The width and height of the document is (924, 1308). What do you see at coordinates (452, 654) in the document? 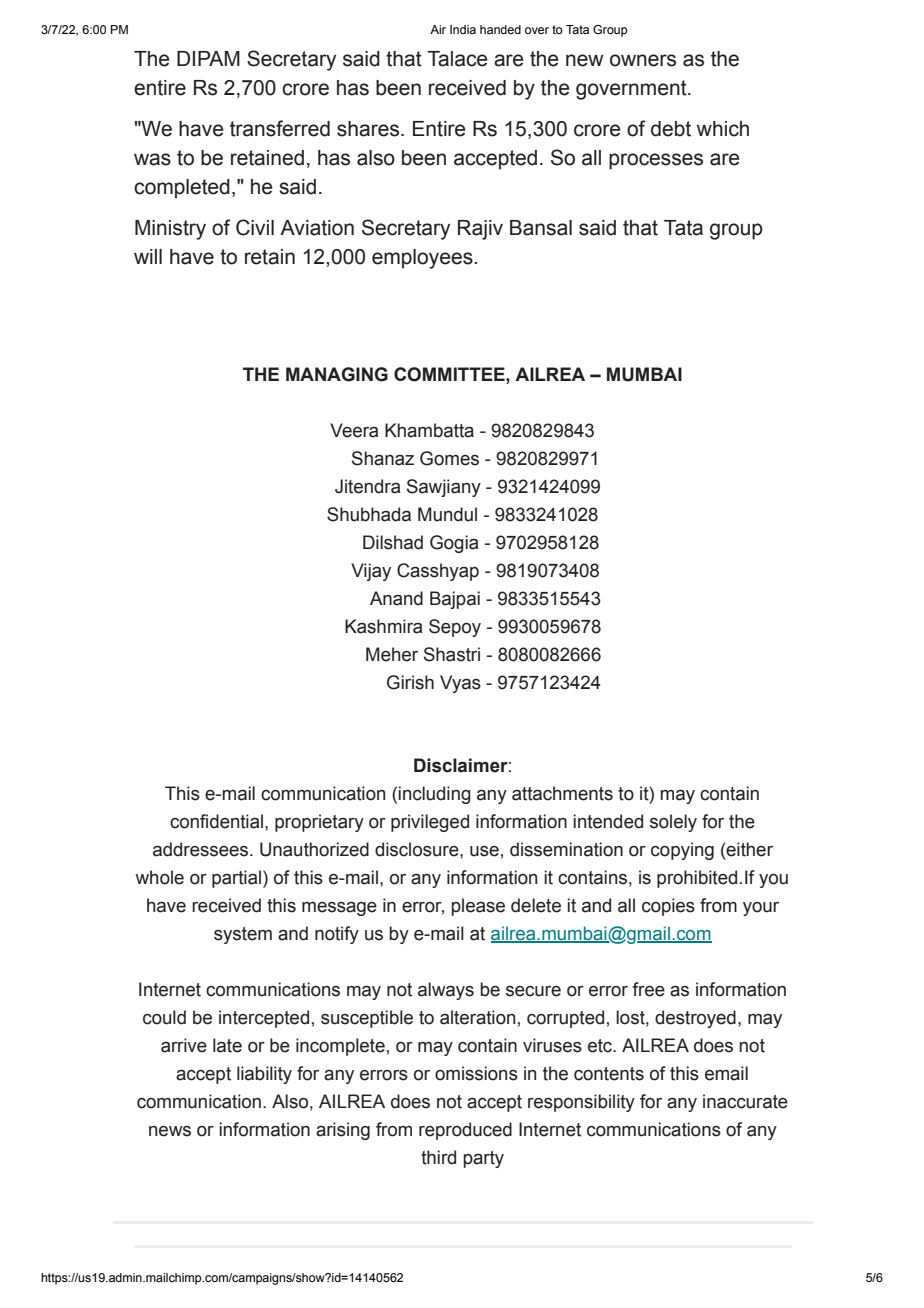
I see `Shastri` at bounding box center [452, 654].
